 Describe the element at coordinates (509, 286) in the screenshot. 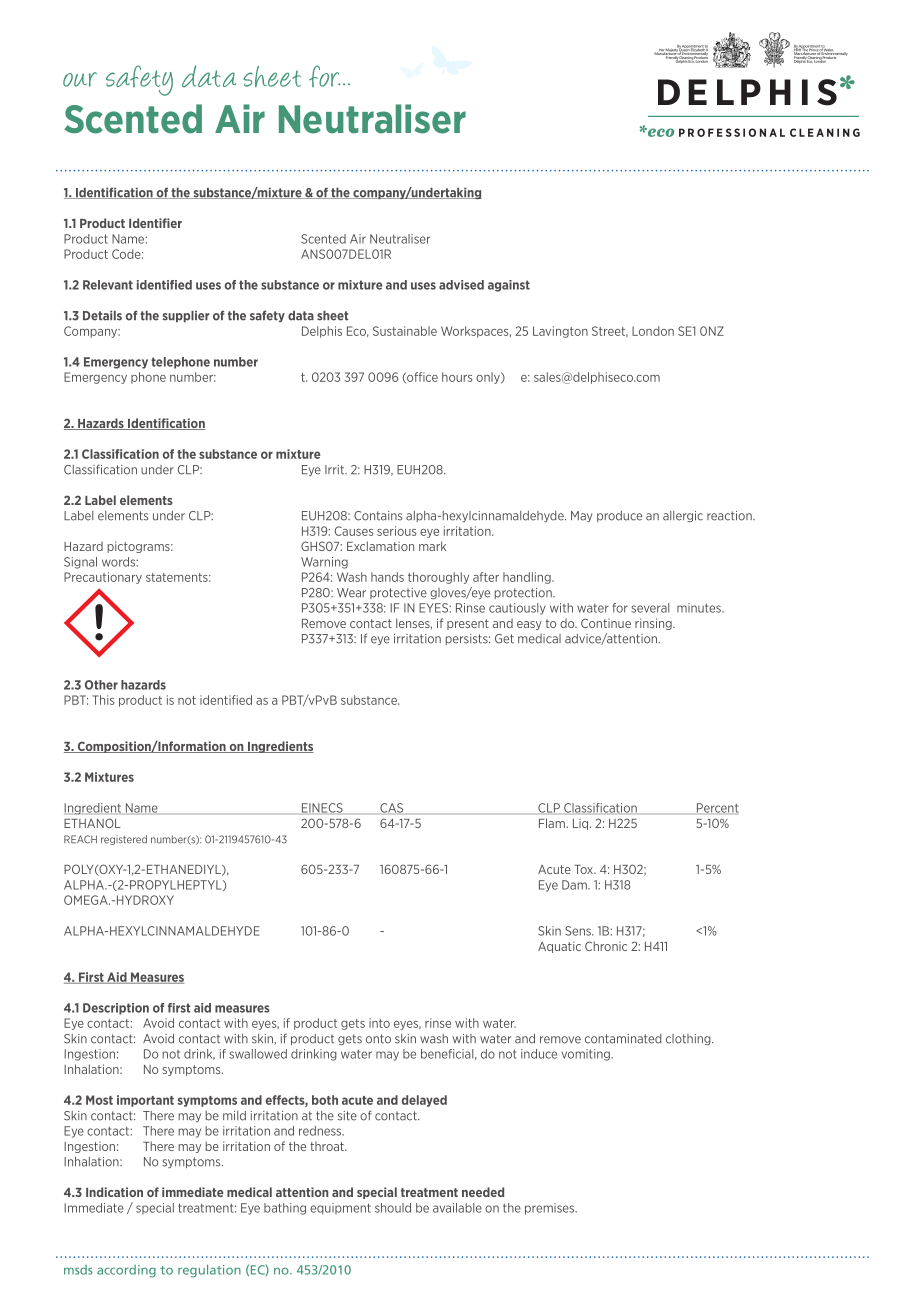

I see `against` at that location.
